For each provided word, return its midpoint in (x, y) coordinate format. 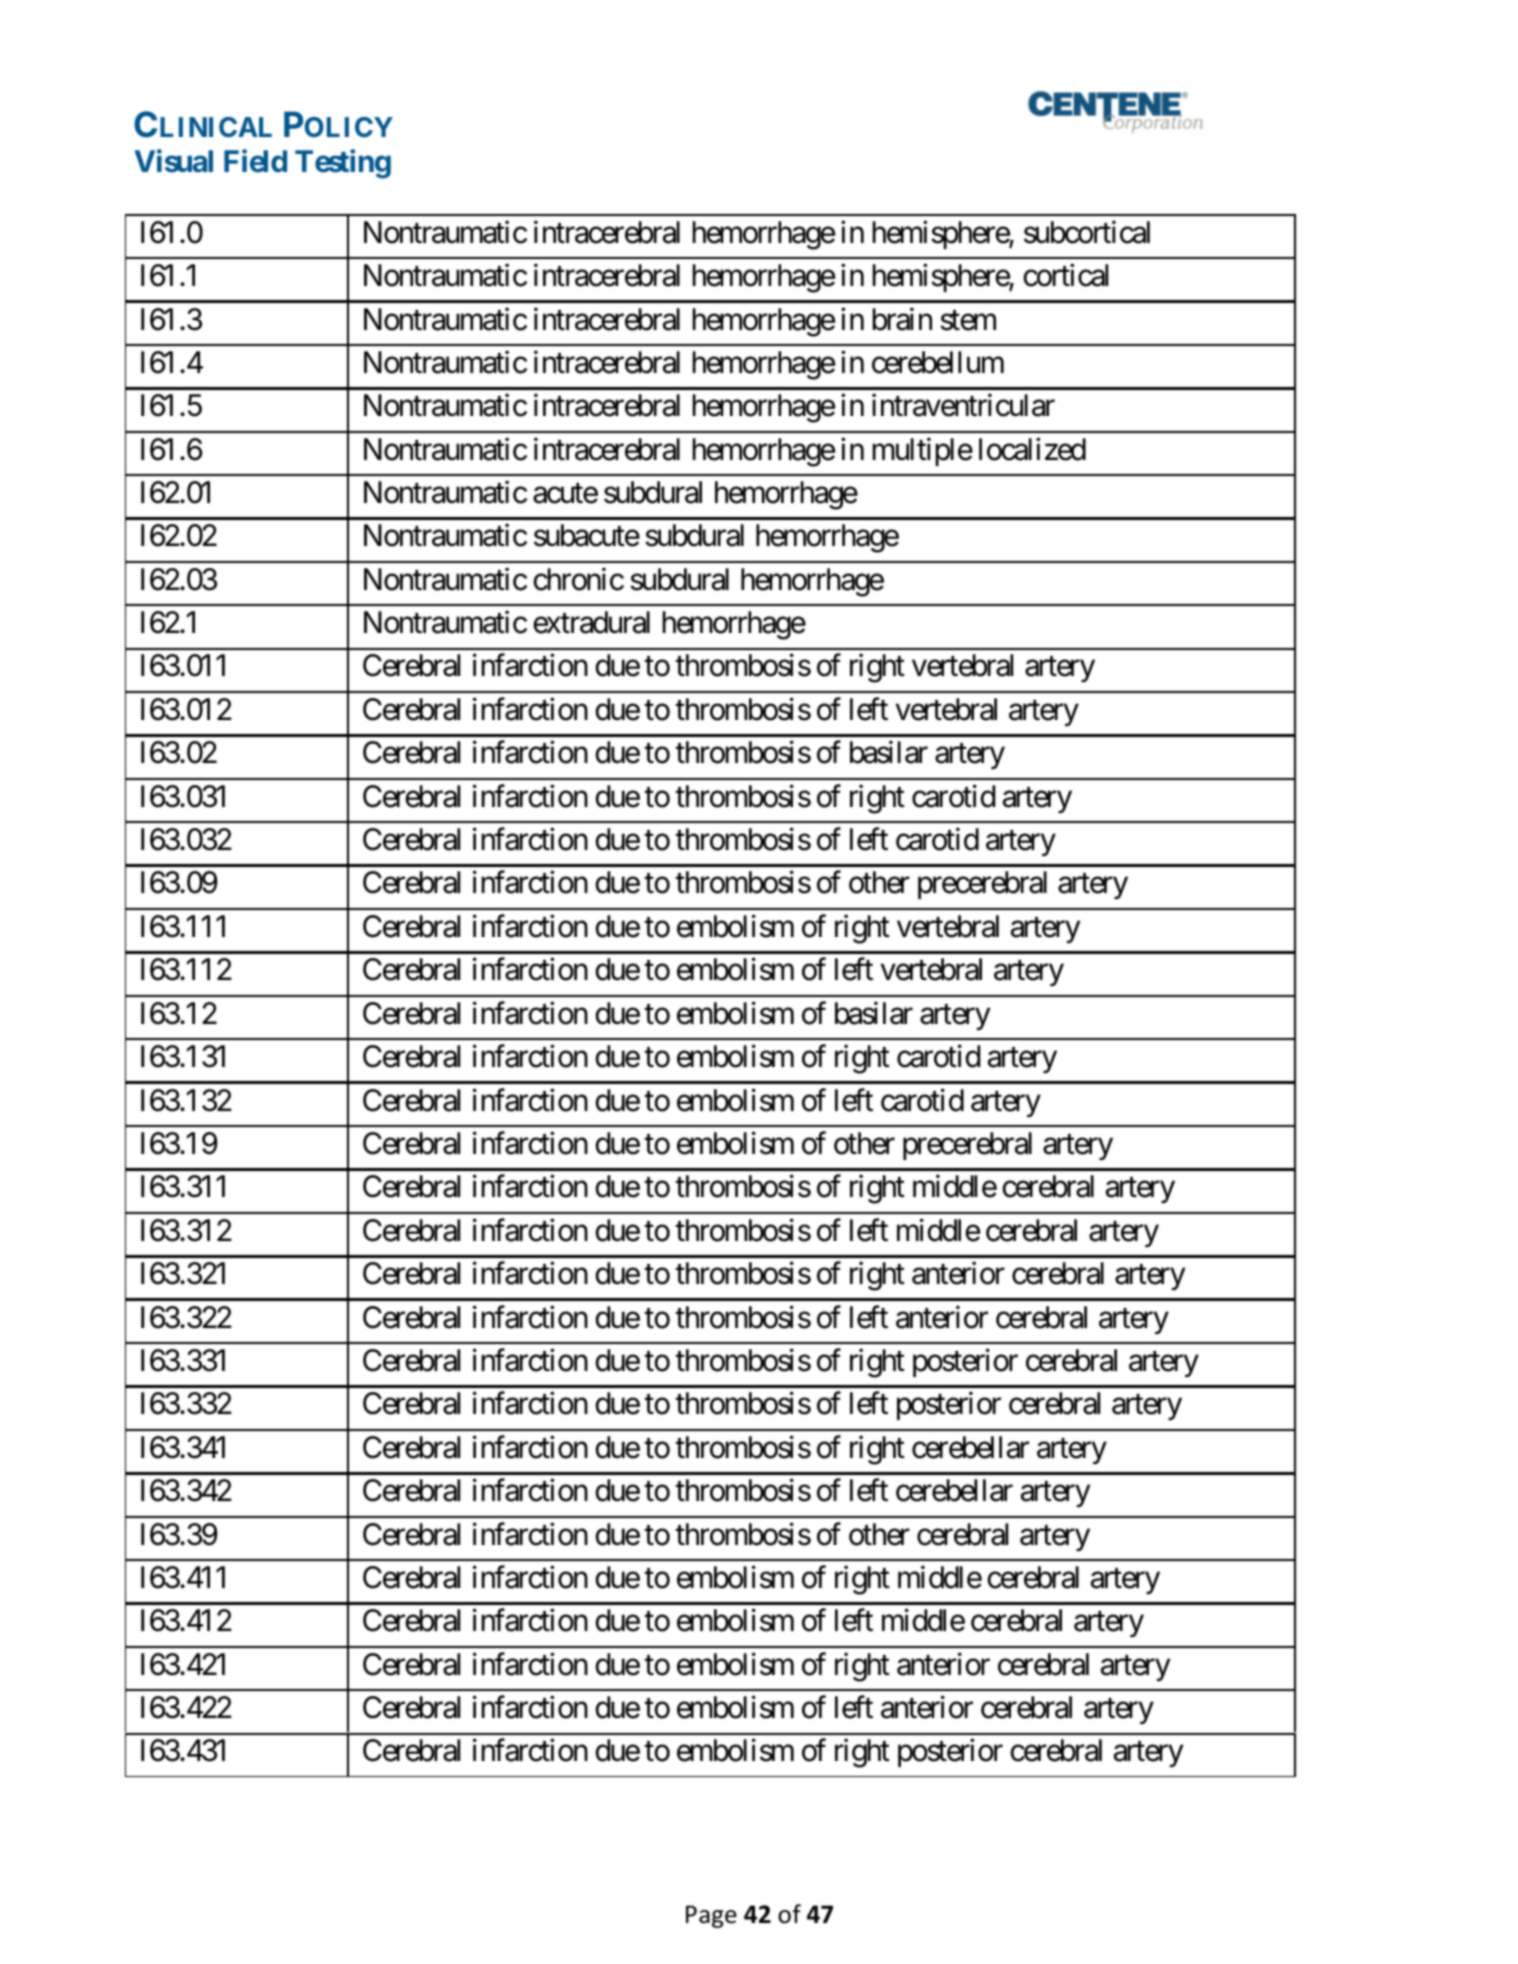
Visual (173, 161)
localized (1032, 449)
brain (902, 319)
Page (711, 1916)
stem (968, 320)
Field (255, 161)
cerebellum (938, 362)
